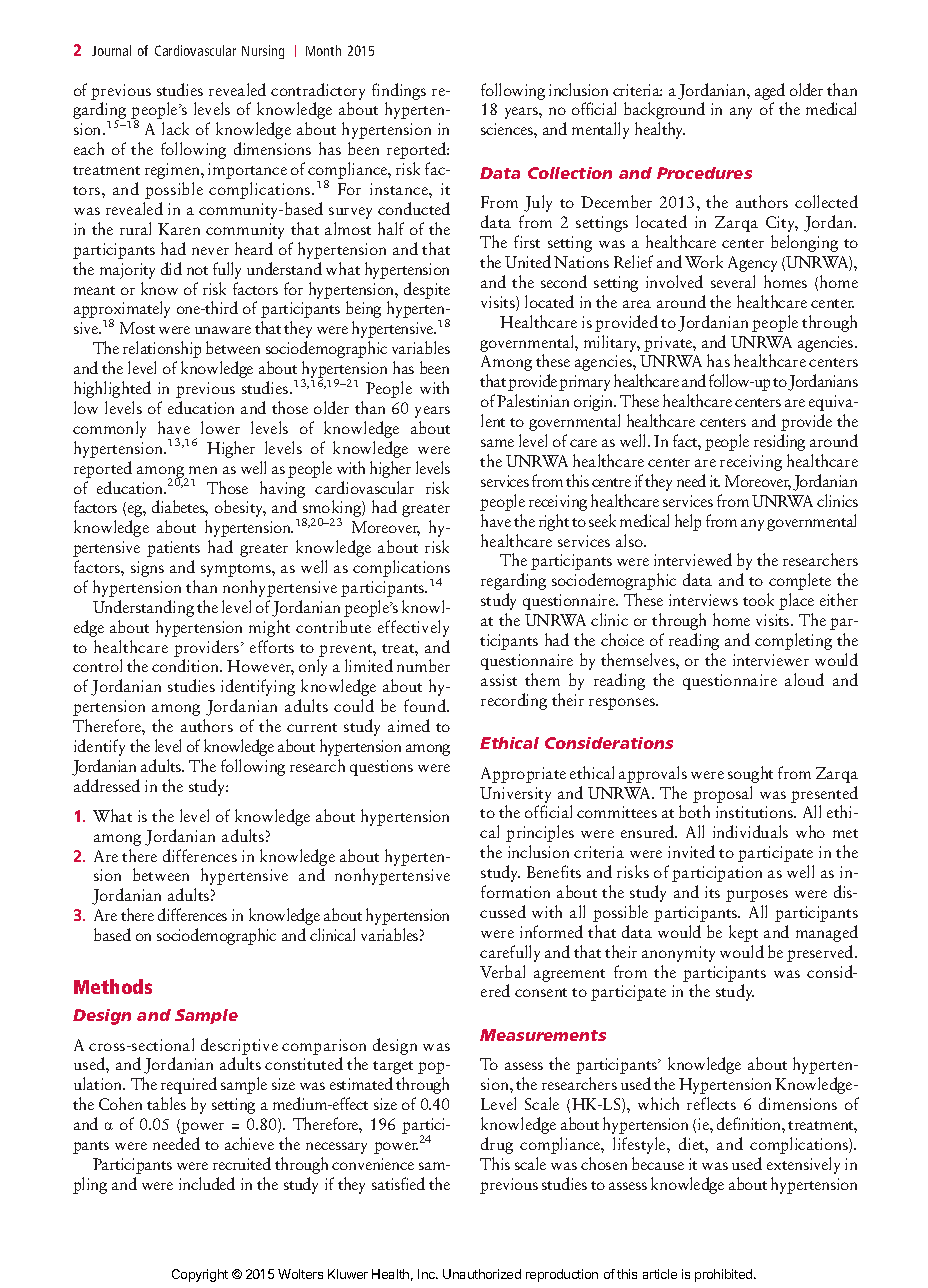 The width and height of the image is (928, 1288). What do you see at coordinates (423, 665) in the image?
I see `number` at bounding box center [423, 665].
